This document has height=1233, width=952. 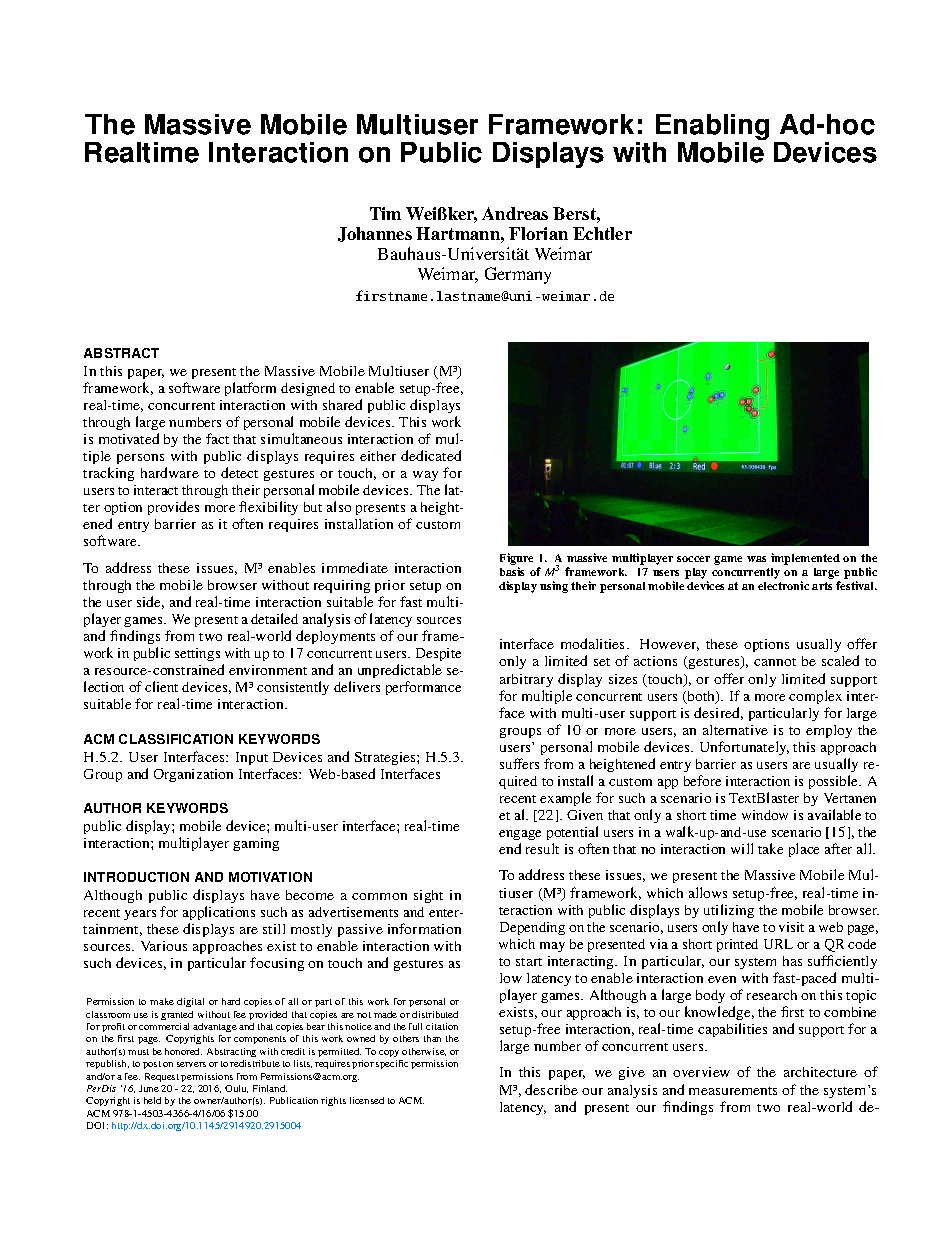 I want to click on Andreas, so click(x=515, y=213).
